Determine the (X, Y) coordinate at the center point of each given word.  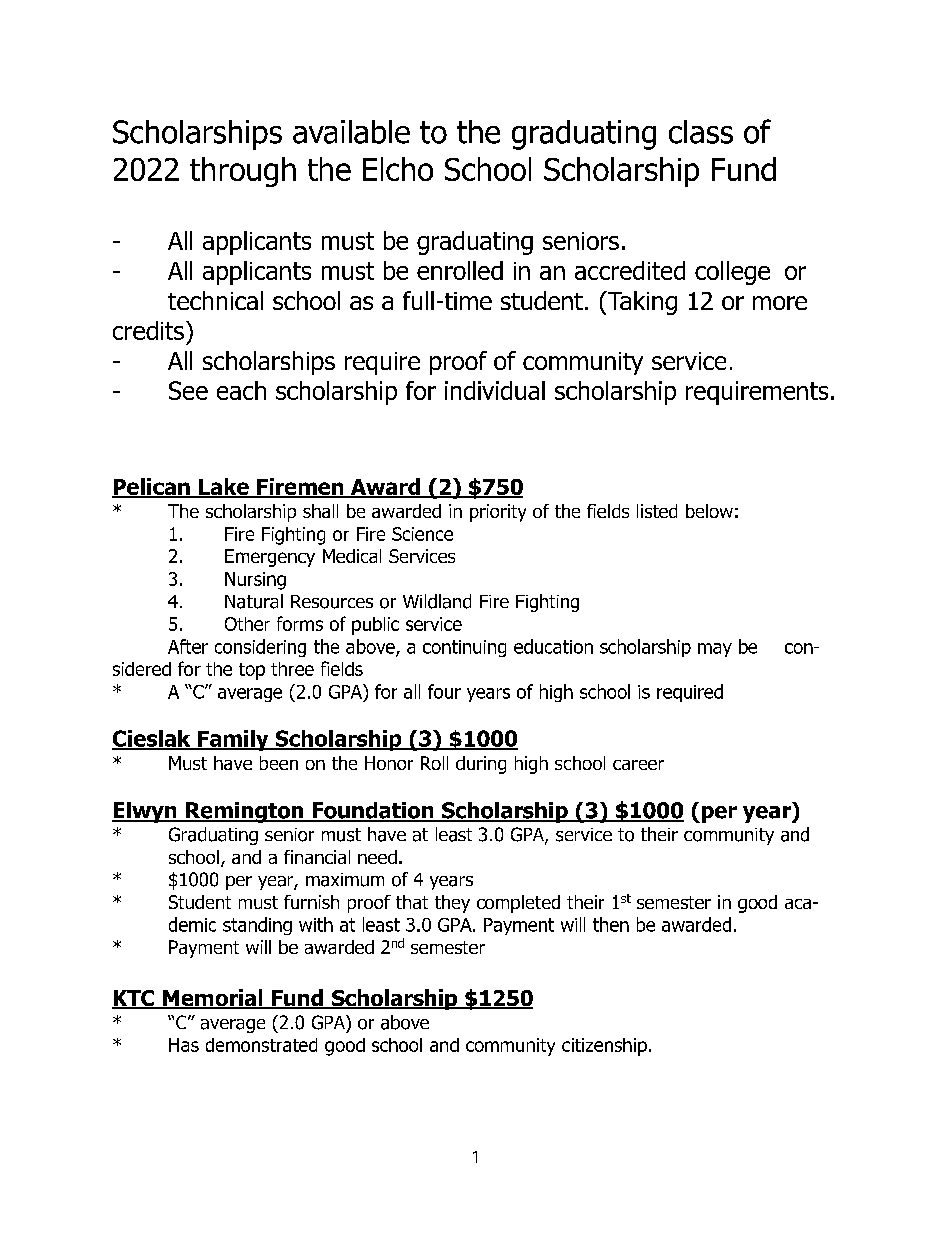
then (611, 924)
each (241, 390)
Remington (244, 812)
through (243, 172)
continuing (464, 648)
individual (495, 390)
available (351, 132)
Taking (641, 303)
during (481, 765)
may (715, 650)
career (638, 765)
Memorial (213, 999)
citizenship (604, 1047)
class (701, 132)
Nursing (255, 581)
